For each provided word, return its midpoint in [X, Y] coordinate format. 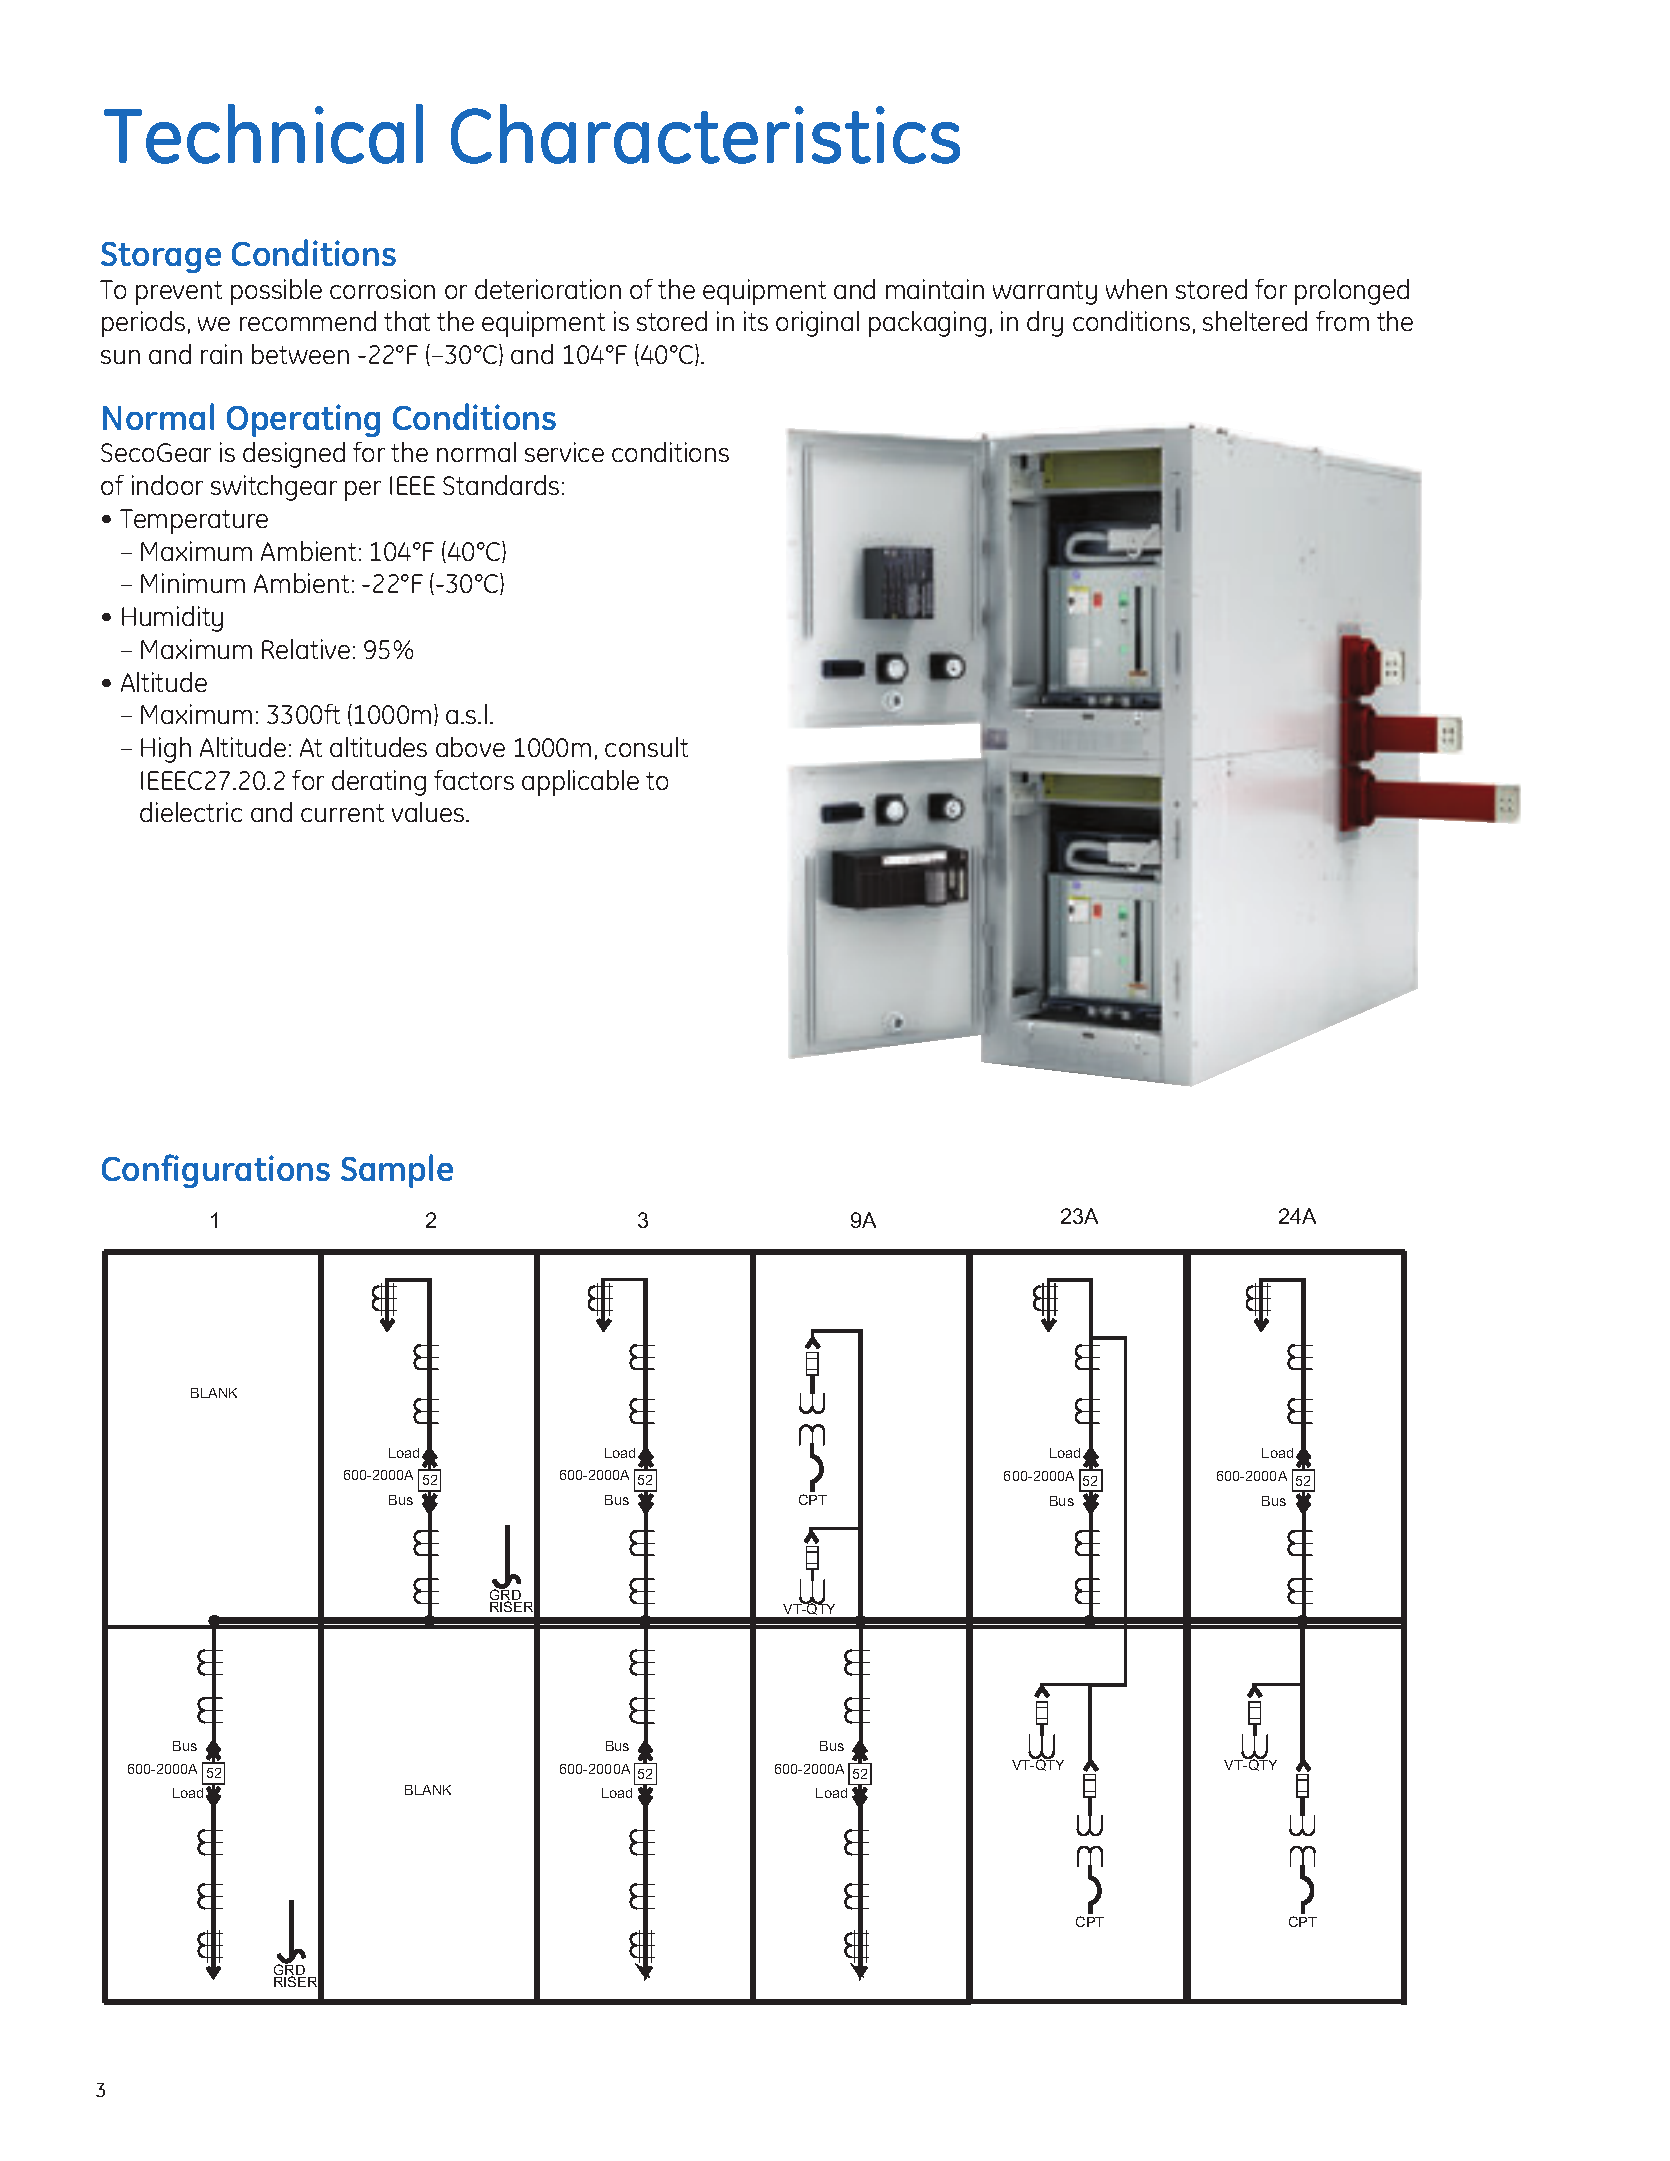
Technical [263, 134]
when [1136, 289]
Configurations [216, 1171]
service [564, 452]
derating [379, 783]
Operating [303, 420]
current [342, 813]
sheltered [1255, 321]
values [429, 812]
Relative [306, 649]
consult [646, 747]
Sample [397, 1171]
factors [474, 780]
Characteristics [705, 134]
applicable [580, 783]
